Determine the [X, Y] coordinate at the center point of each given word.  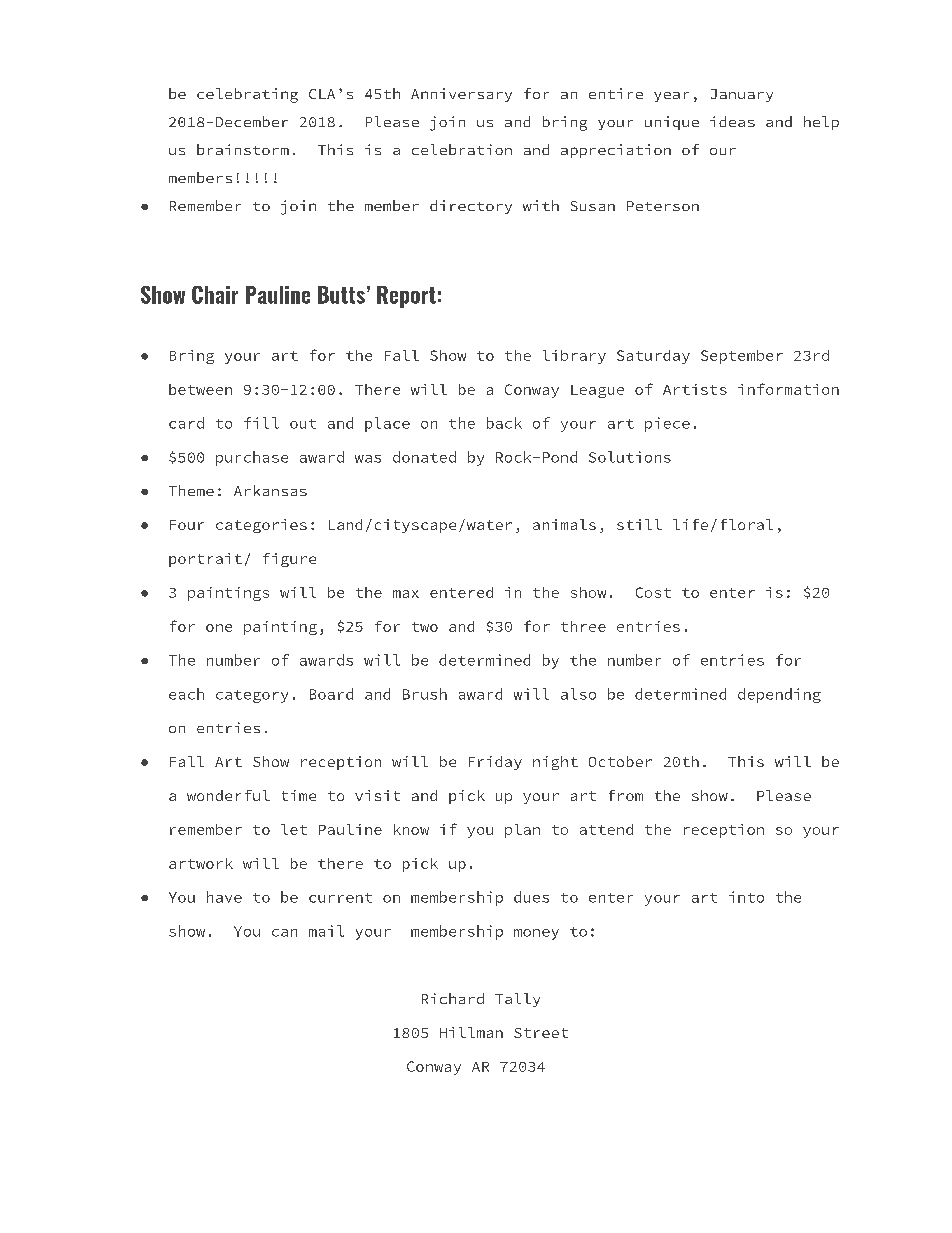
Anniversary [461, 95]
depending [779, 695]
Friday [495, 763]
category [252, 696]
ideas [732, 121]
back [504, 423]
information [788, 389]
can [284, 933]
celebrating [247, 95]
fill [261, 423]
